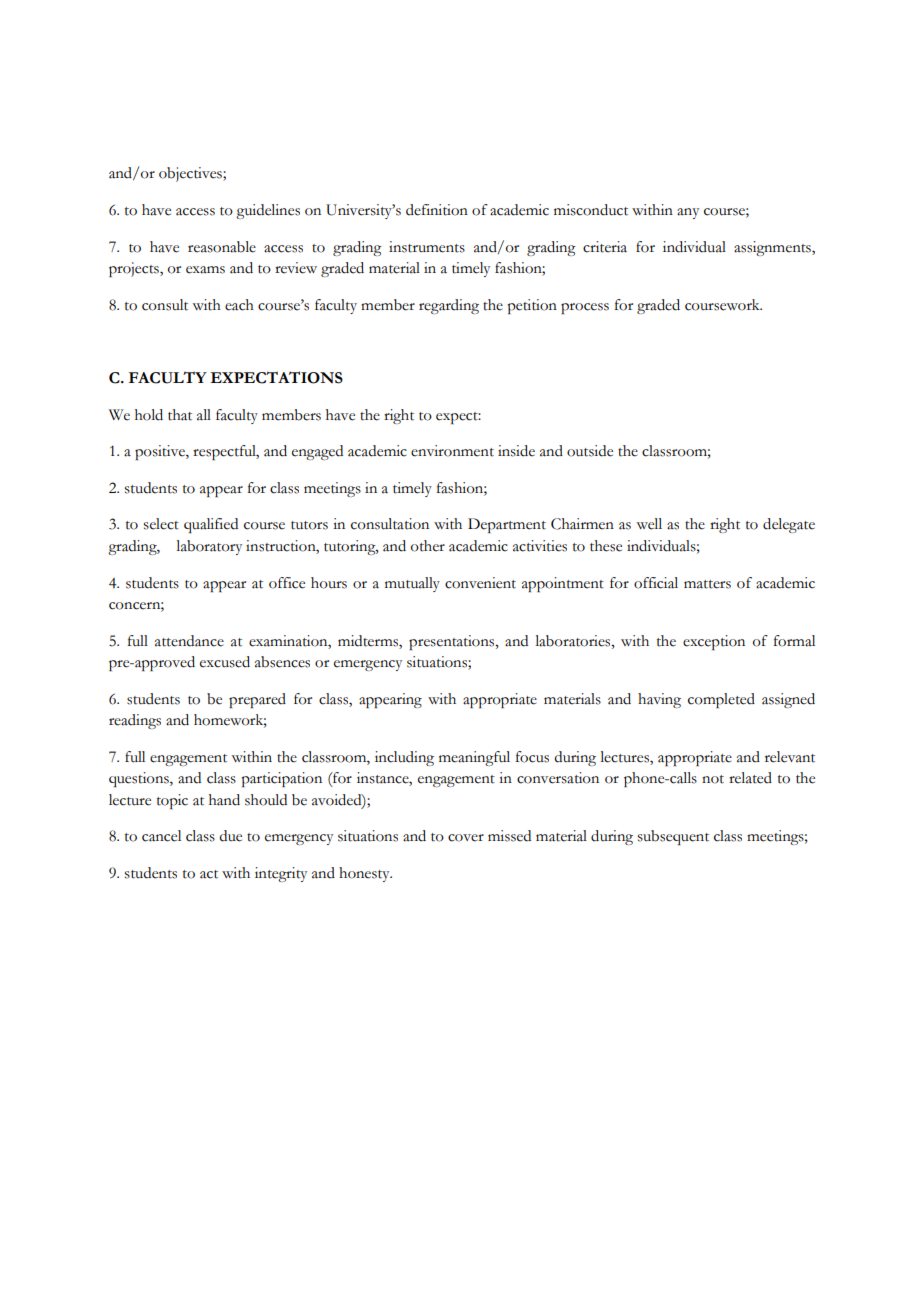  Describe the element at coordinates (230, 836) in the page. I see `due` at that location.
